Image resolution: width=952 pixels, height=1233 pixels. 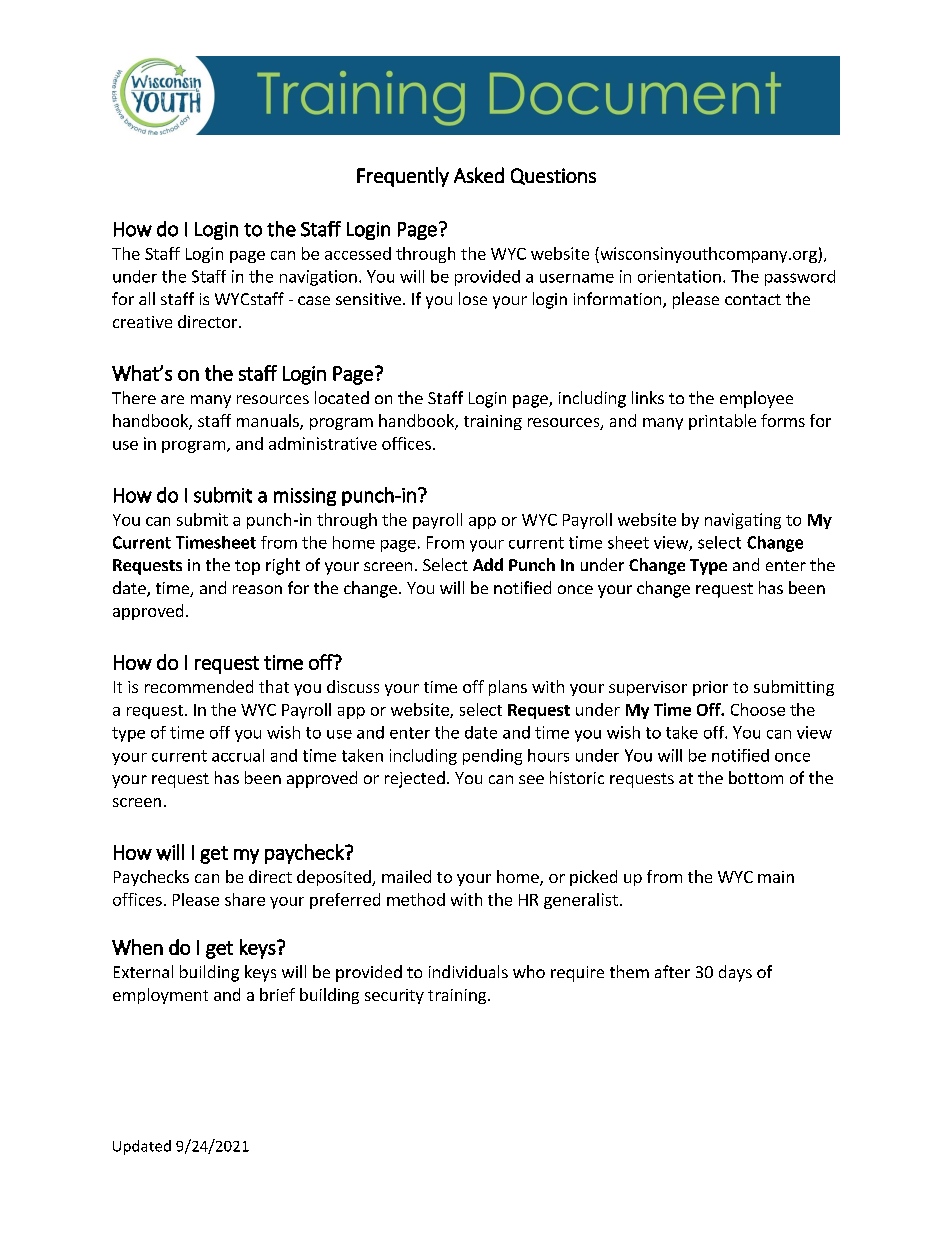 I want to click on Add, so click(x=488, y=564).
